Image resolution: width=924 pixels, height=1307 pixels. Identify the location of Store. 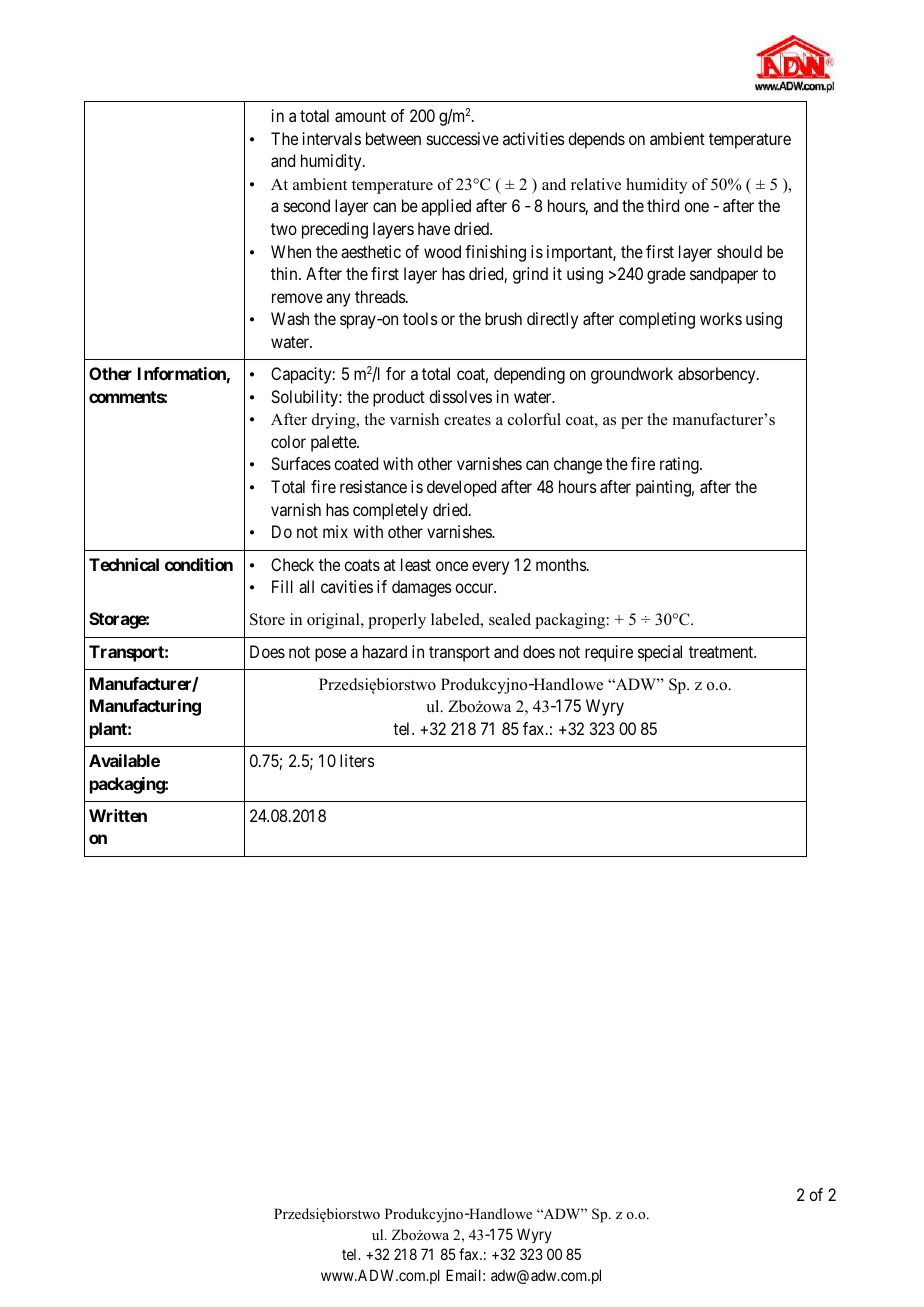
(267, 619).
